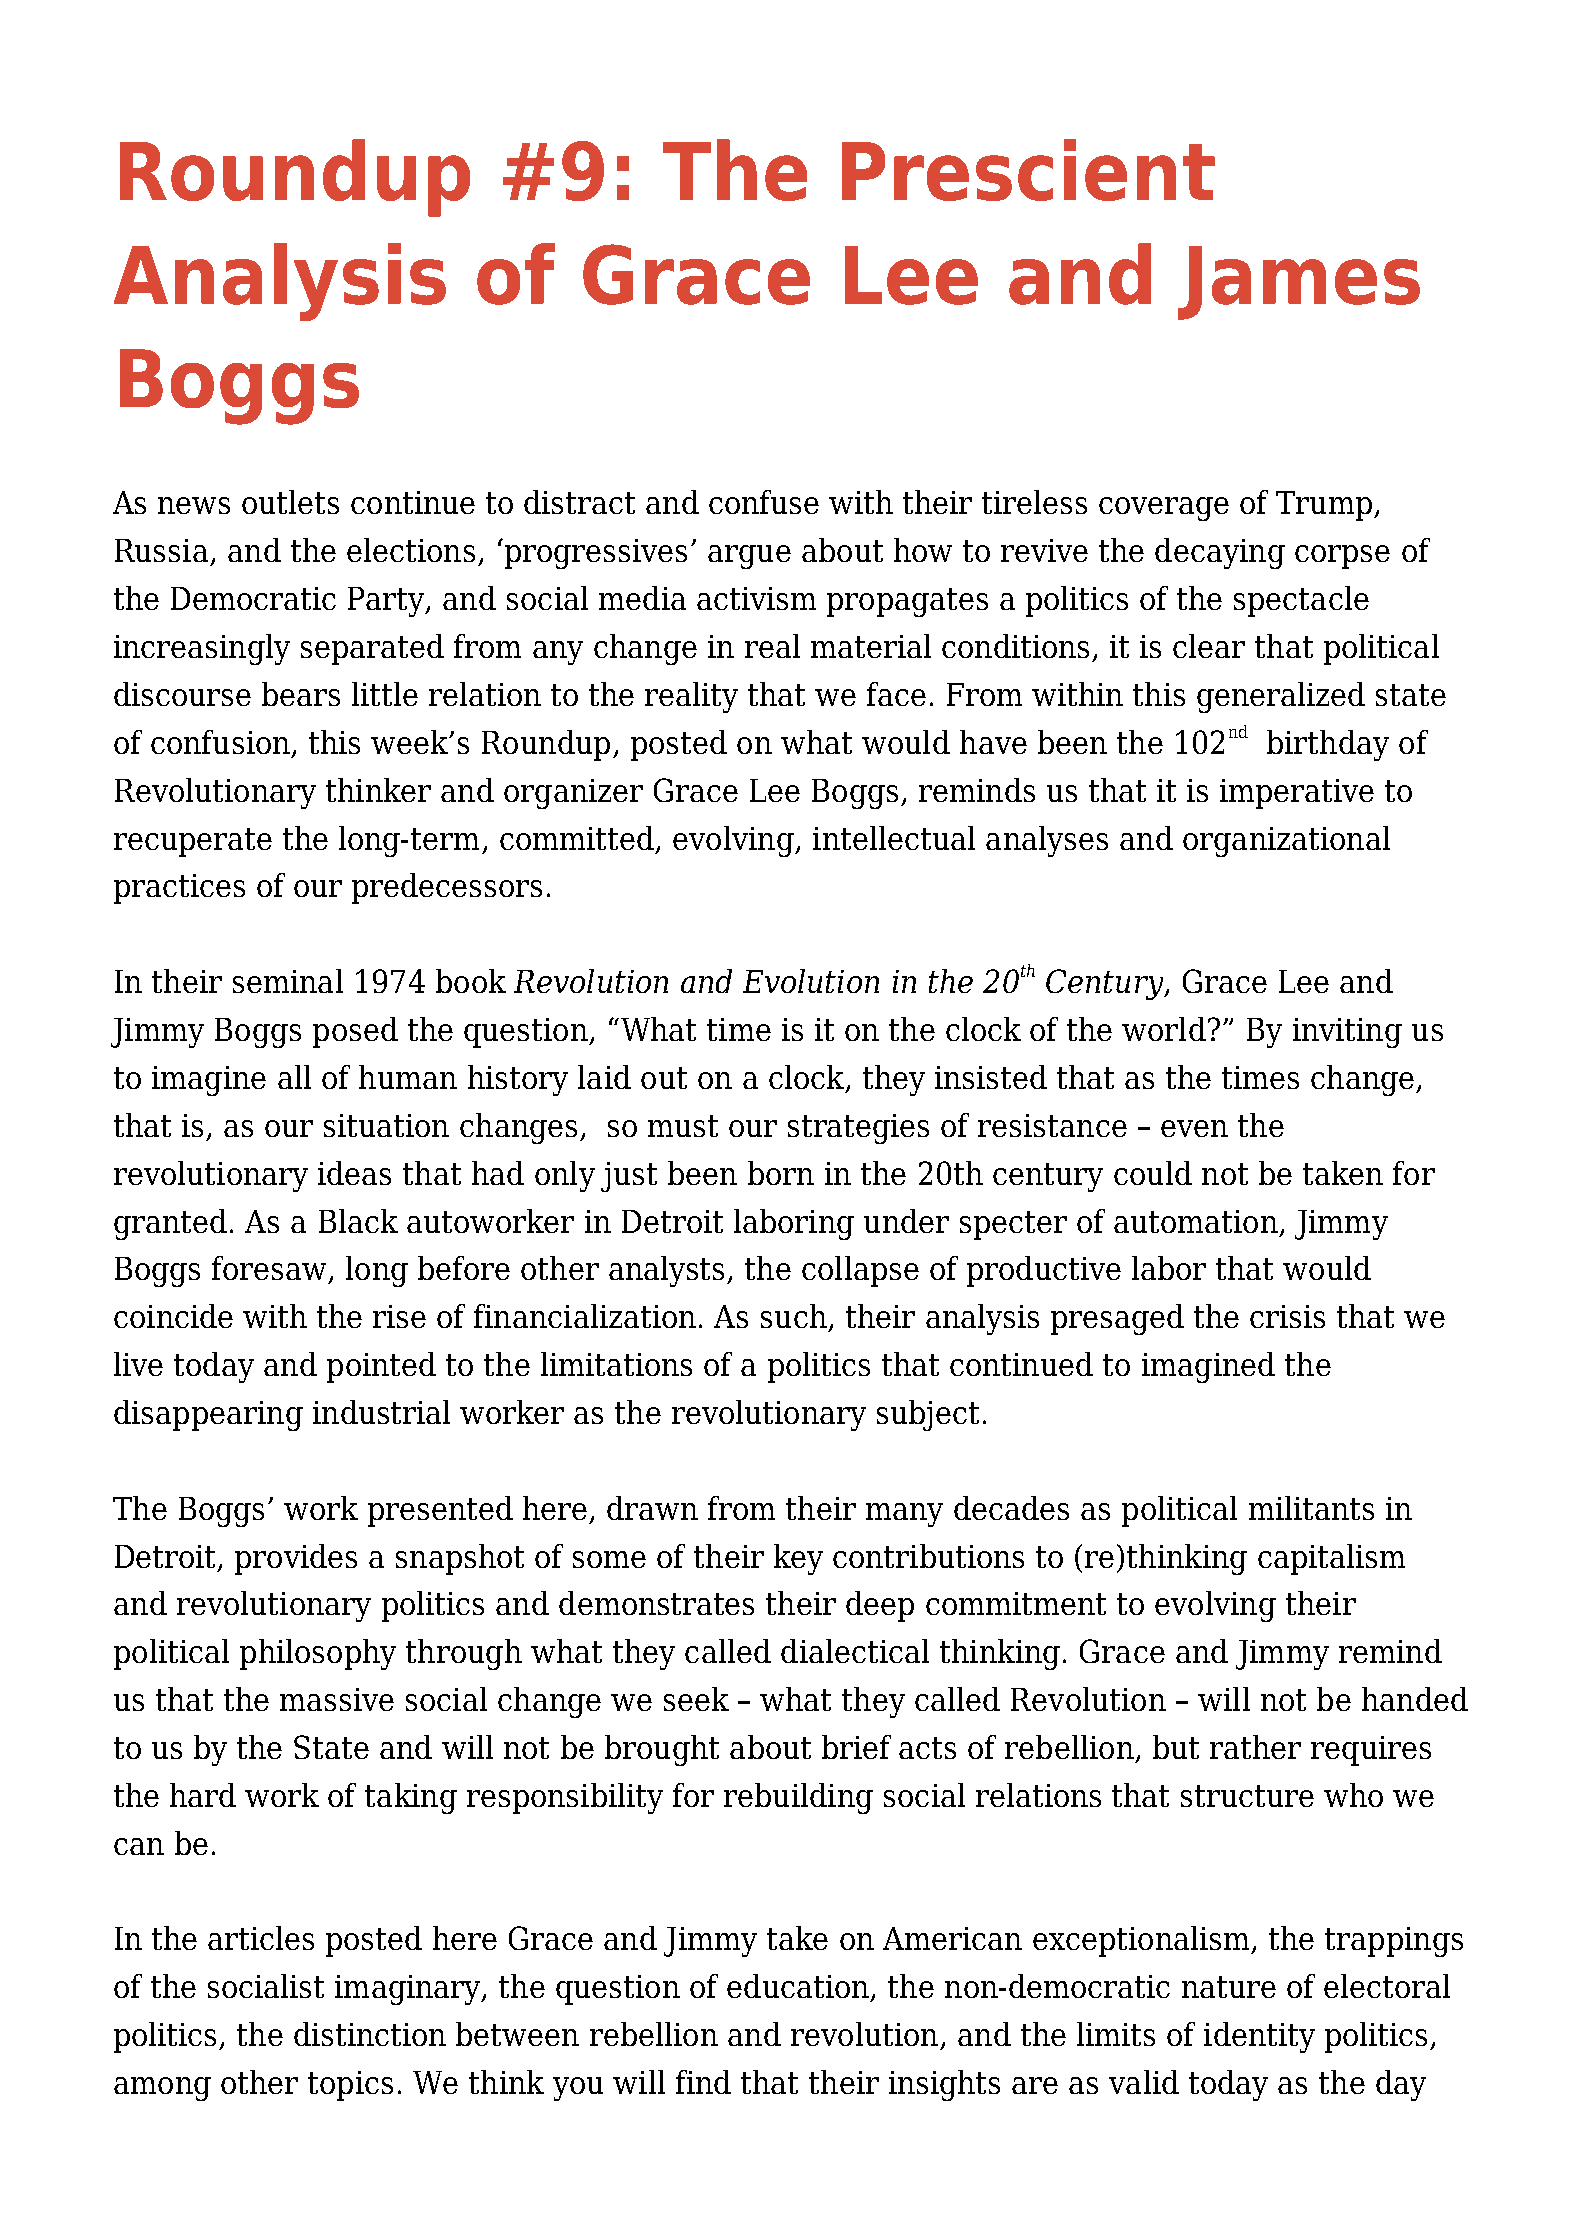 This image has width=1582, height=2238. What do you see at coordinates (387, 602) in the image?
I see `Party` at bounding box center [387, 602].
